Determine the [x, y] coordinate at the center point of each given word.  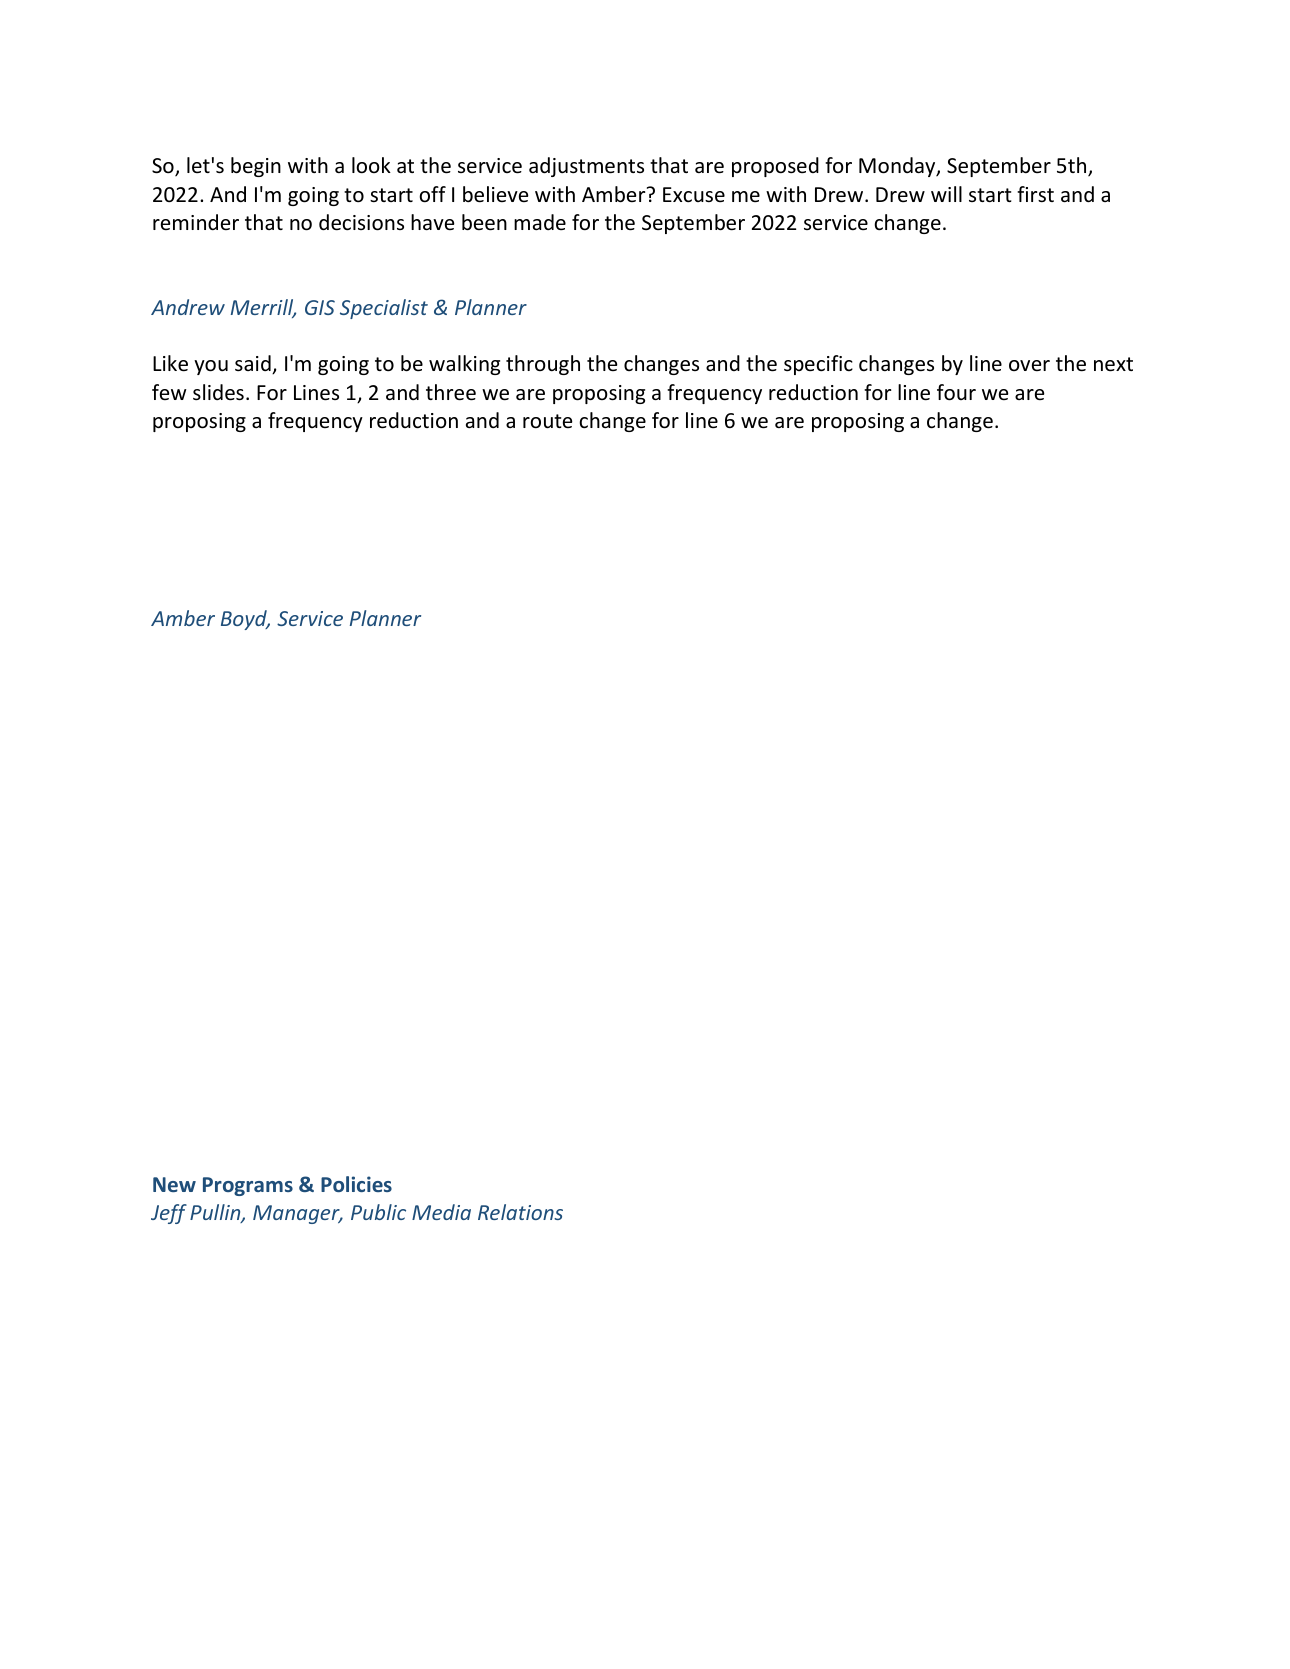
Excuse [694, 195]
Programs [248, 1186]
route [548, 421]
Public [378, 1212]
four [956, 392]
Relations [520, 1212]
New [174, 1184]
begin [256, 167]
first [1035, 194]
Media [441, 1212]
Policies [356, 1184]
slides [218, 392]
